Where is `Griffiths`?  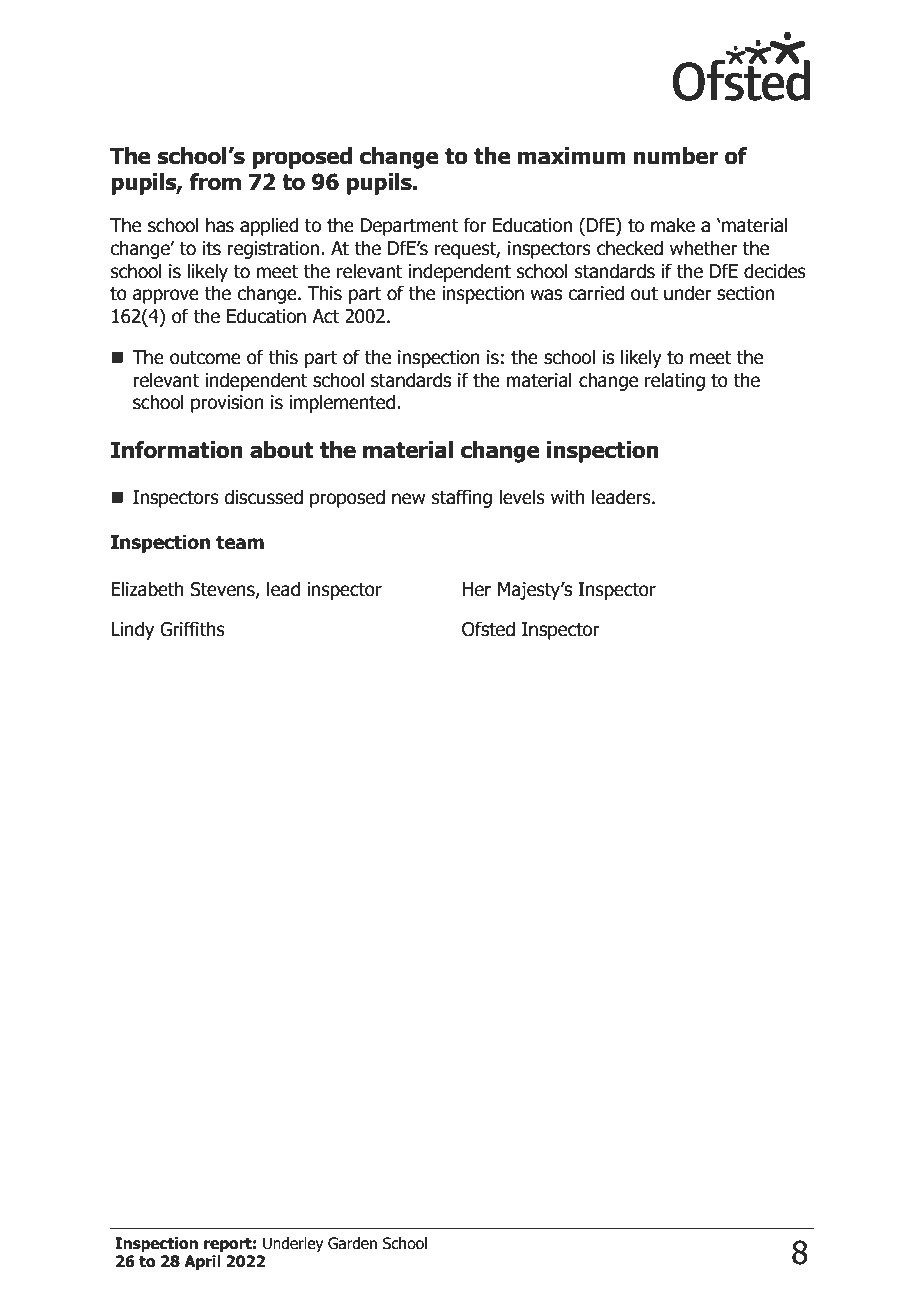 Griffiths is located at coordinates (192, 629).
